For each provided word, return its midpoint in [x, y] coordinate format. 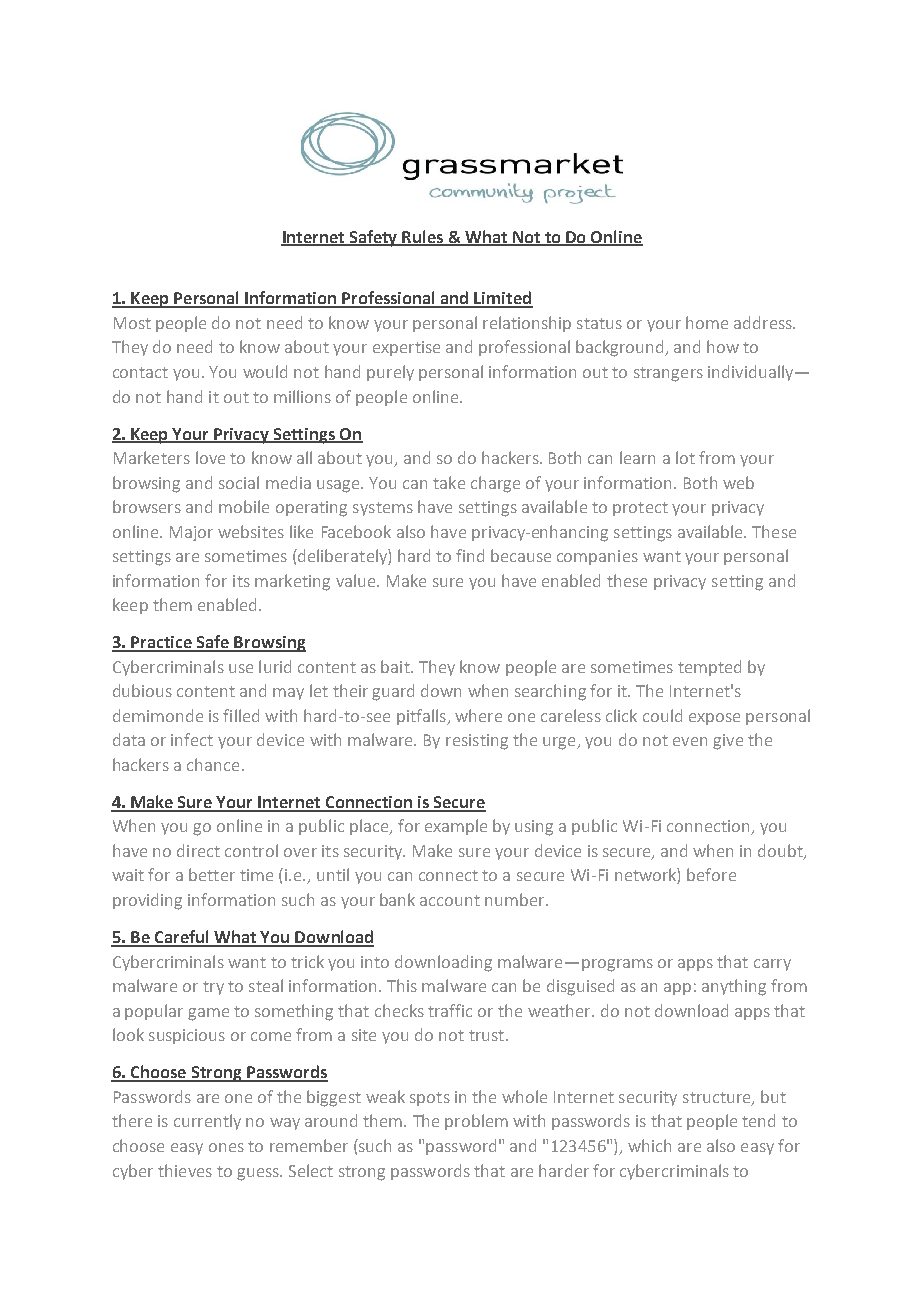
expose [714, 719]
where [478, 715]
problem [476, 1122]
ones [226, 1147]
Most [132, 323]
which [649, 1145]
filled [241, 715]
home [707, 322]
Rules [422, 237]
